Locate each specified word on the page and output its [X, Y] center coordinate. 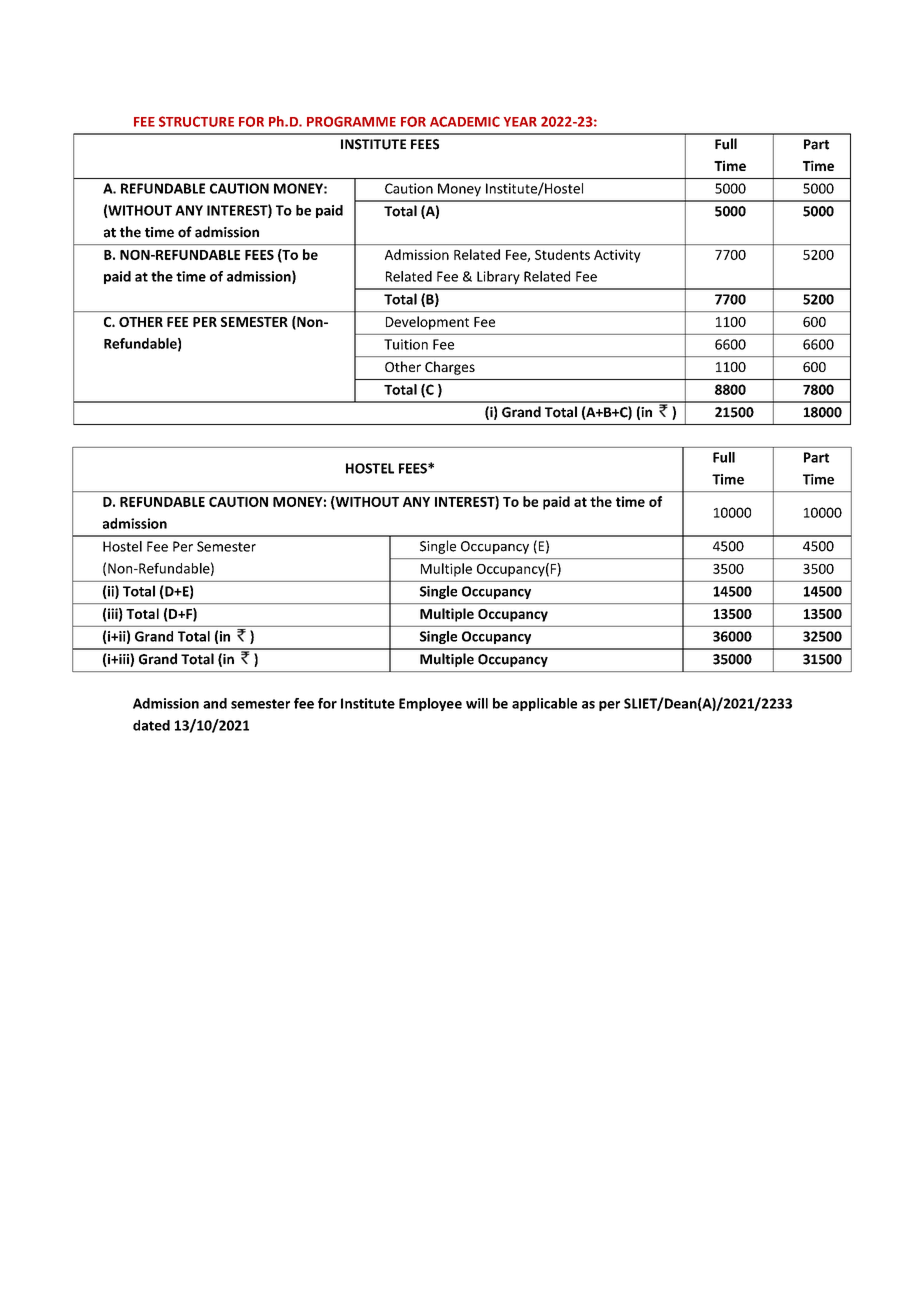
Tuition [406, 344]
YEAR [520, 122]
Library [498, 278]
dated [151, 725]
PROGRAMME [351, 121]
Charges [450, 368]
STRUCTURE [196, 121]
